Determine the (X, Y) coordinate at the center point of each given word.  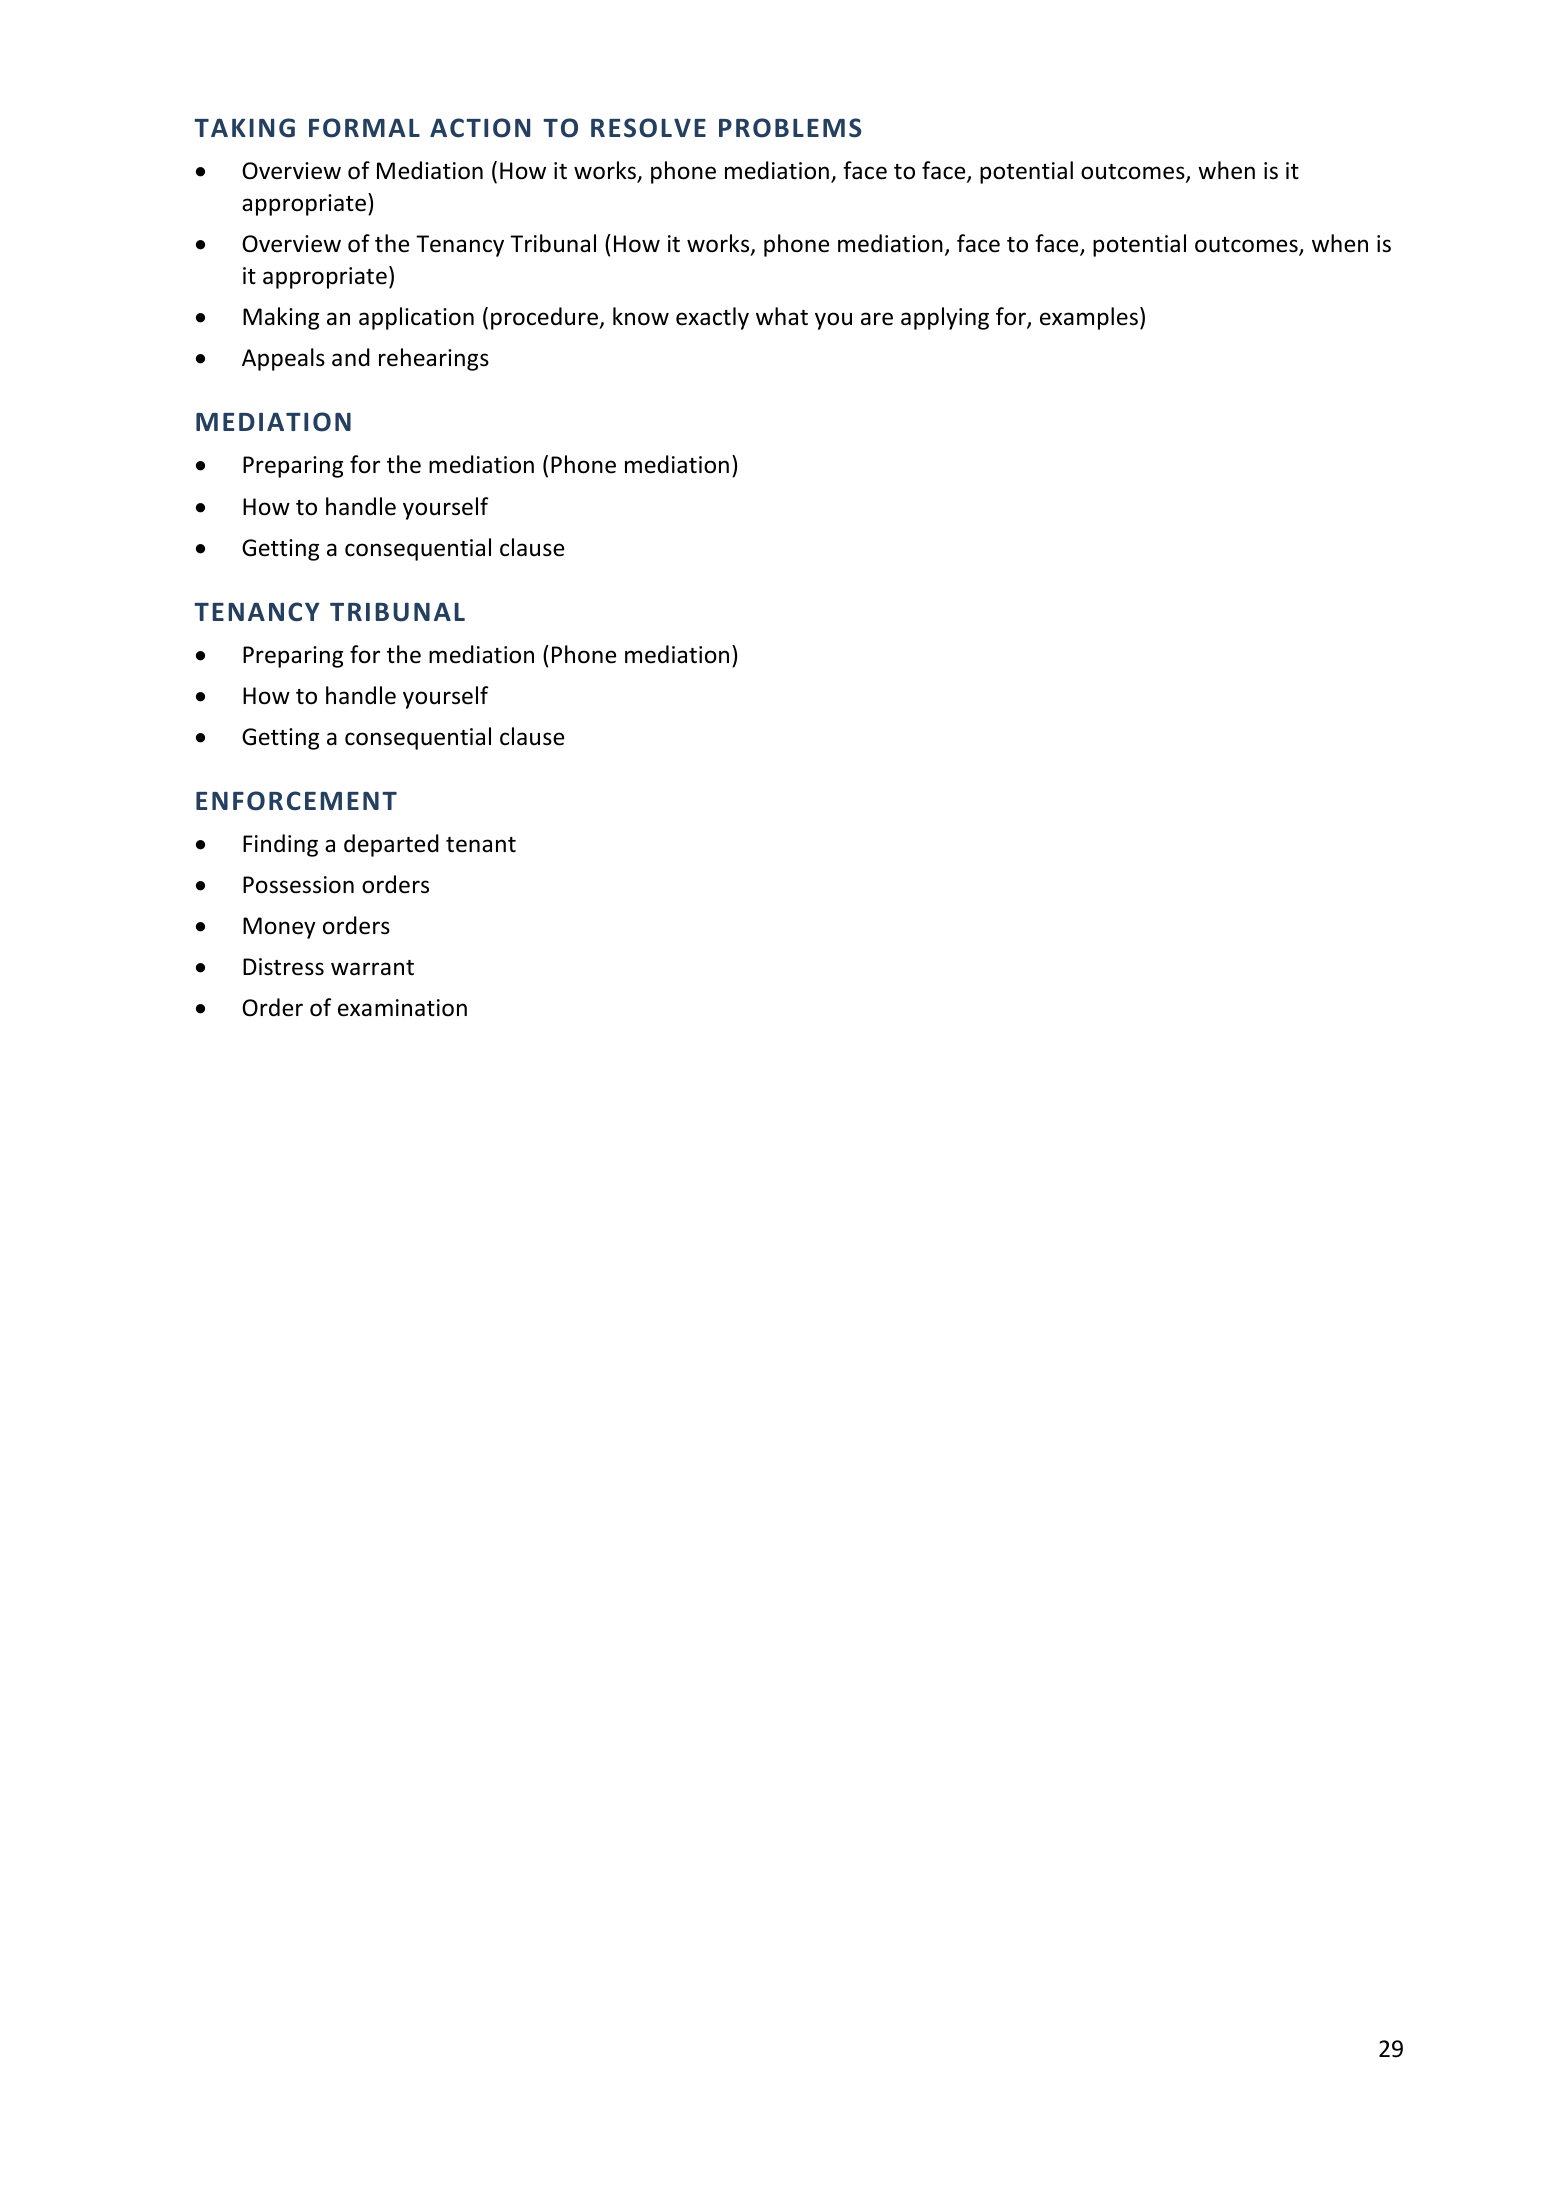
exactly (712, 318)
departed (391, 845)
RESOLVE (648, 128)
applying (945, 318)
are (877, 319)
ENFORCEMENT (296, 801)
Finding (280, 845)
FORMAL (364, 128)
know (641, 316)
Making (281, 318)
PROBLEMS (790, 128)
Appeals (283, 359)
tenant (481, 845)
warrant (372, 968)
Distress (283, 967)
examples (1089, 318)
